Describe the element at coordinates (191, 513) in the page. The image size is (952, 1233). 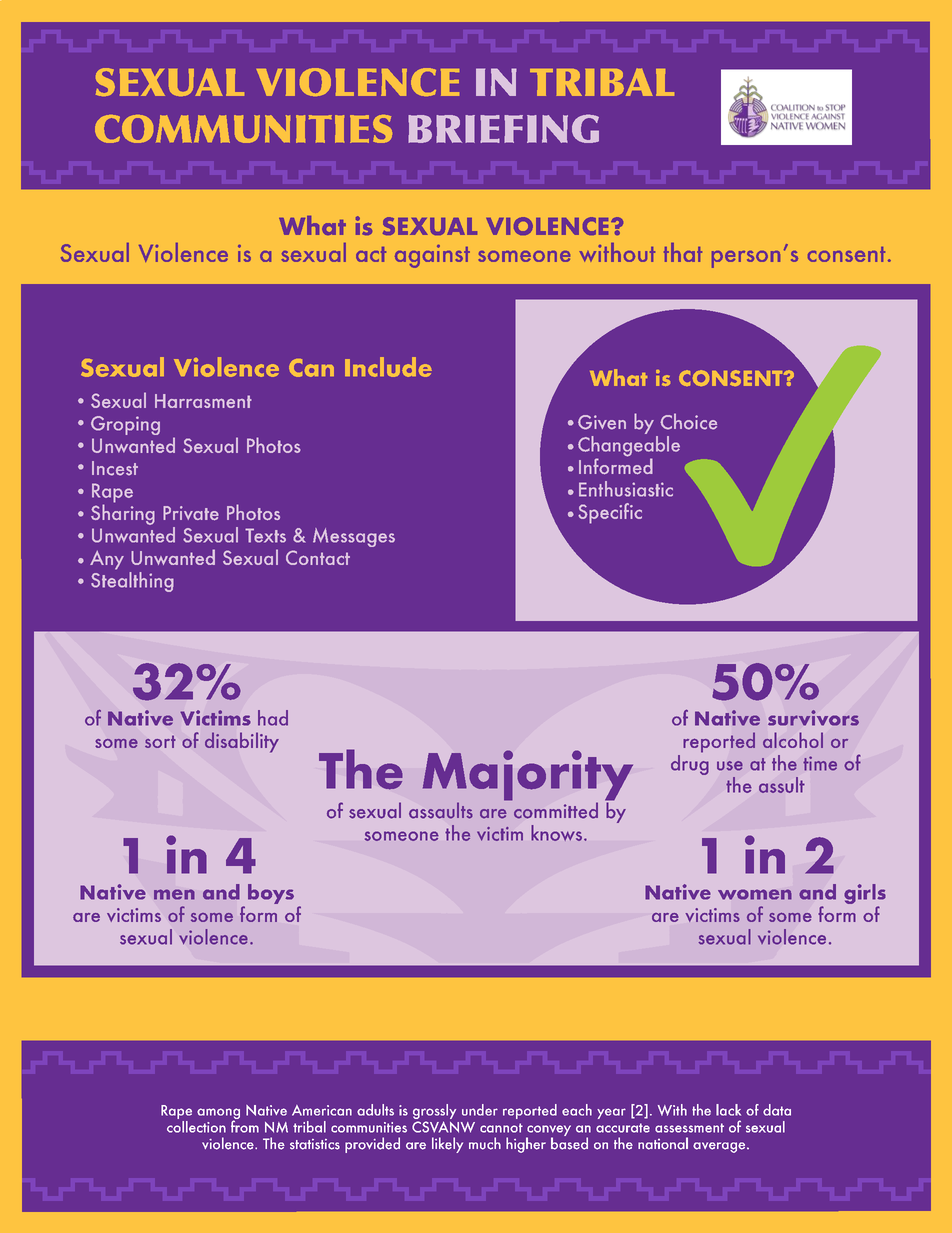
I see `Private` at that location.
